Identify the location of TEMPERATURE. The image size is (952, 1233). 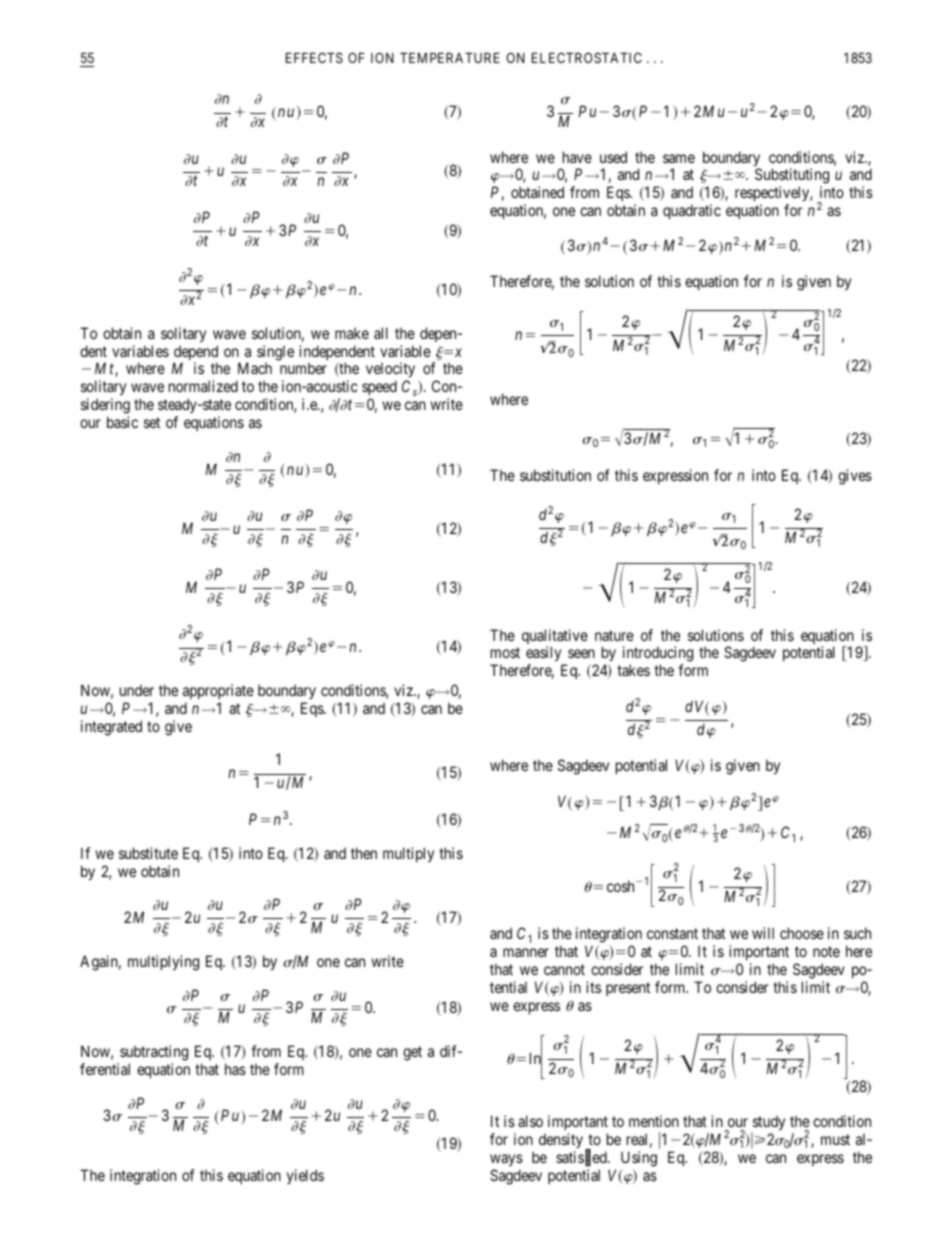
(450, 58).
